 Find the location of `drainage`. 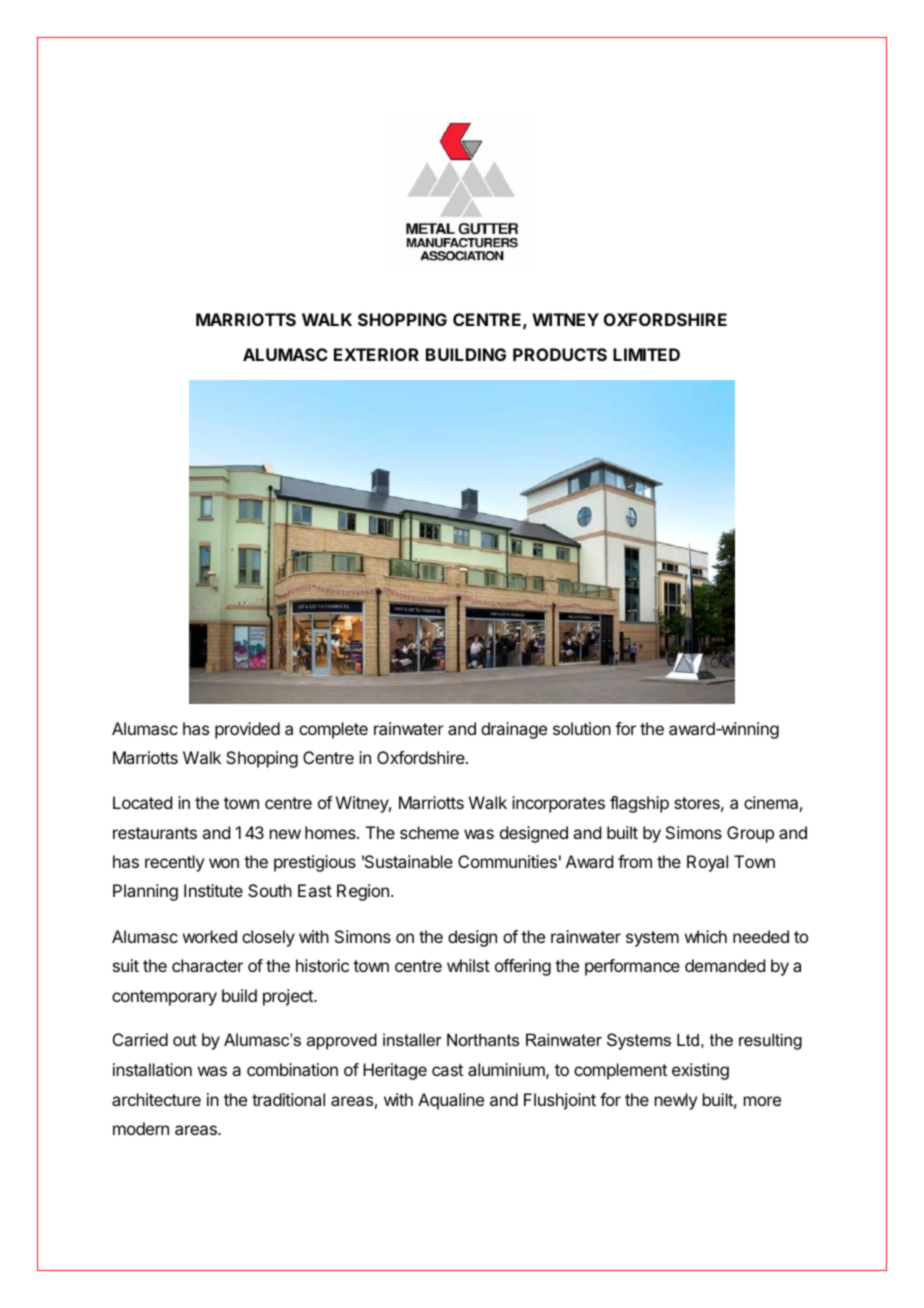

drainage is located at coordinates (514, 730).
